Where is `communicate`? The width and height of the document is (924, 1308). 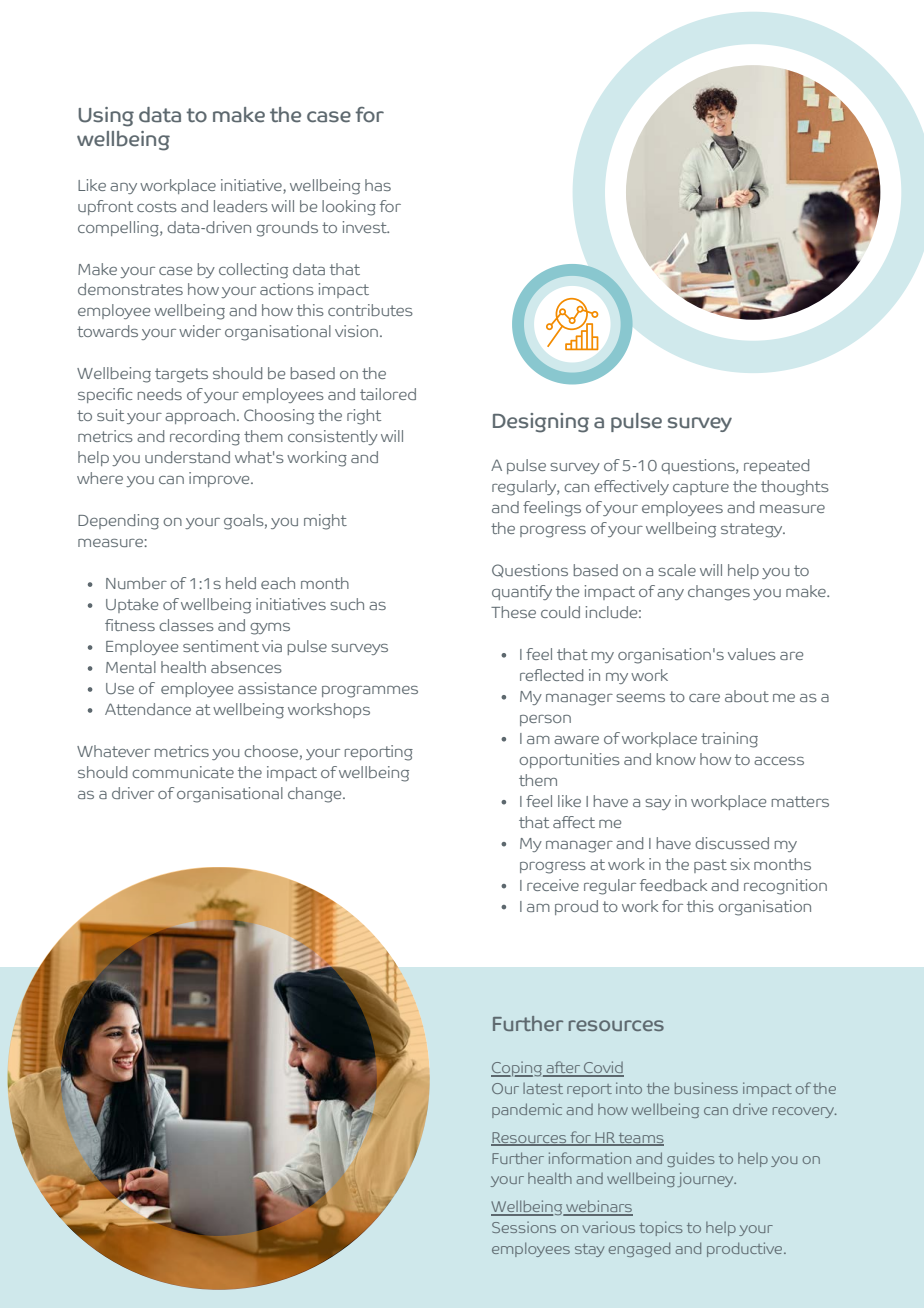 communicate is located at coordinates (183, 772).
